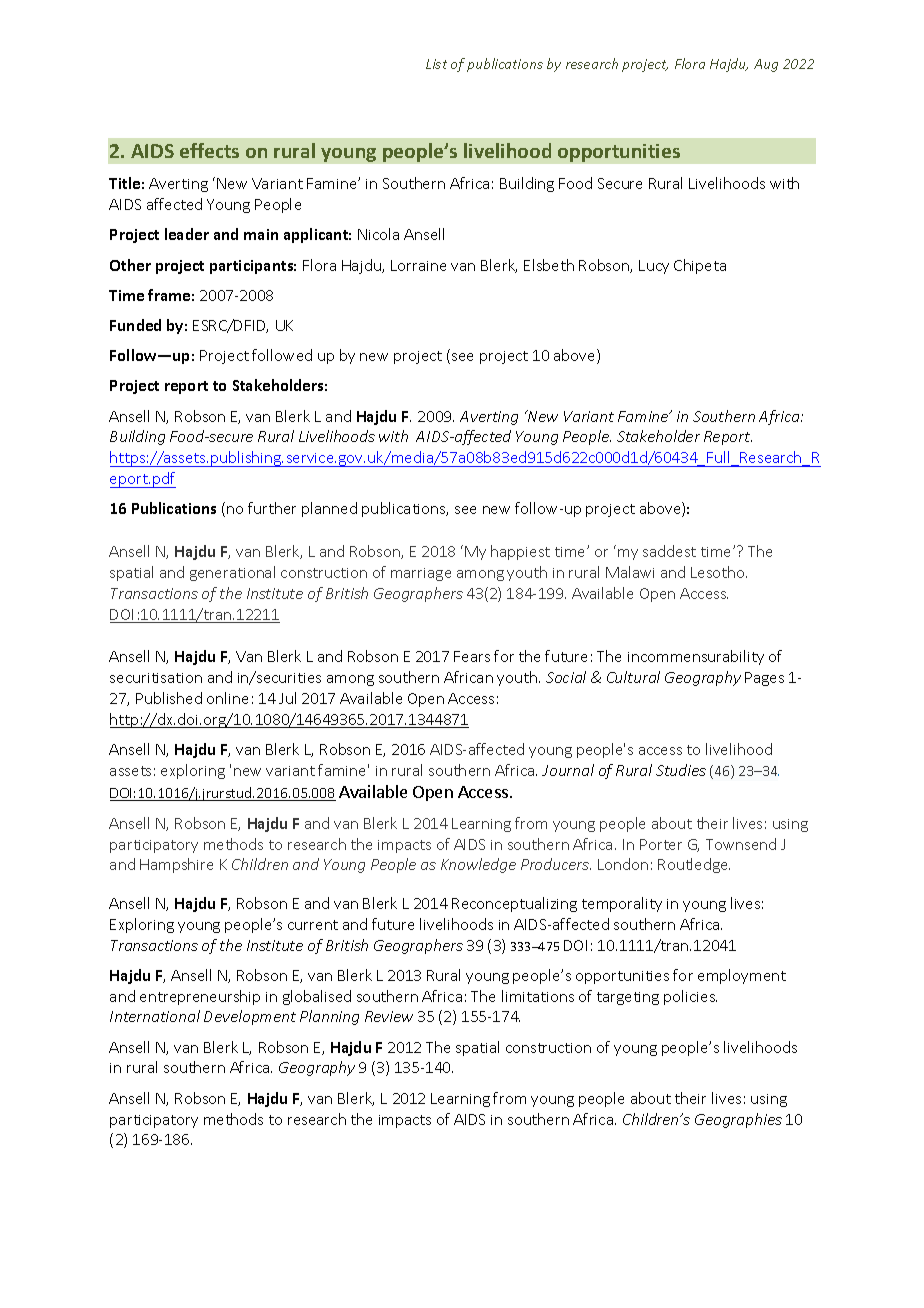 This page has width=924, height=1308. I want to click on Journal, so click(568, 770).
